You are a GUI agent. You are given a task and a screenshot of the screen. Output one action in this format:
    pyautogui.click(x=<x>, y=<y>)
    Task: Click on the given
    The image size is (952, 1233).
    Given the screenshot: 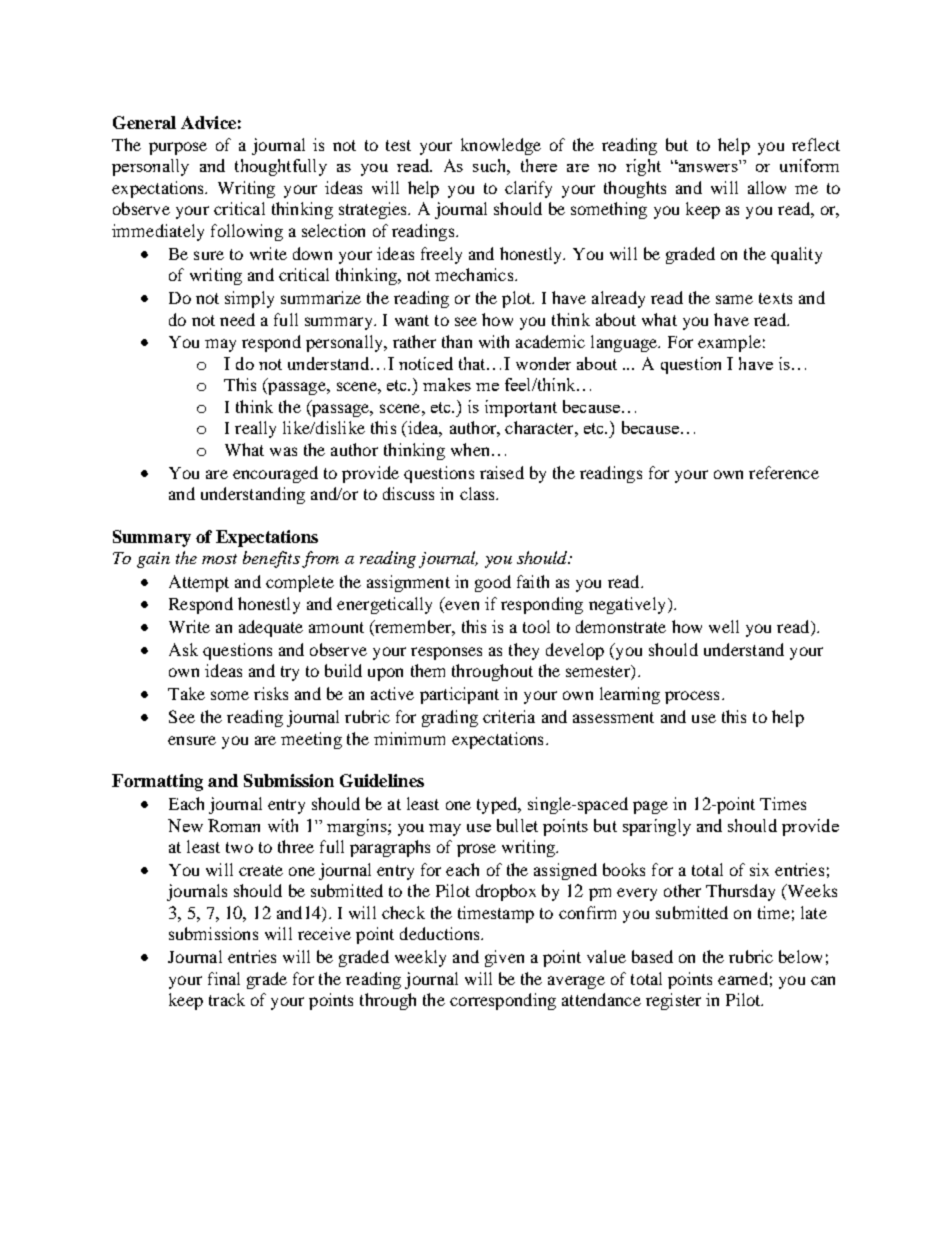 What is the action you would take?
    pyautogui.click(x=504, y=958)
